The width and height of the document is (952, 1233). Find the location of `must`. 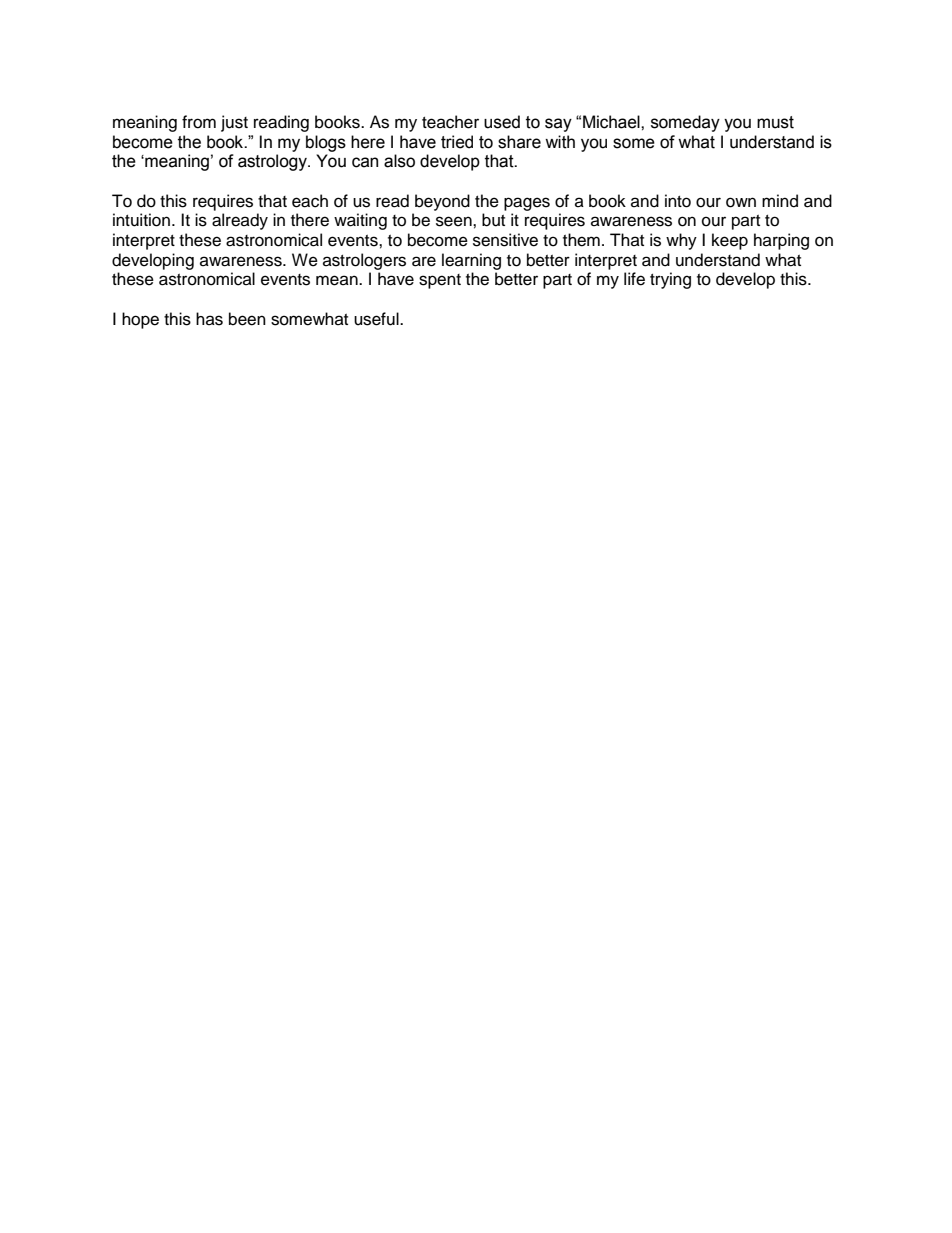

must is located at coordinates (775, 122).
